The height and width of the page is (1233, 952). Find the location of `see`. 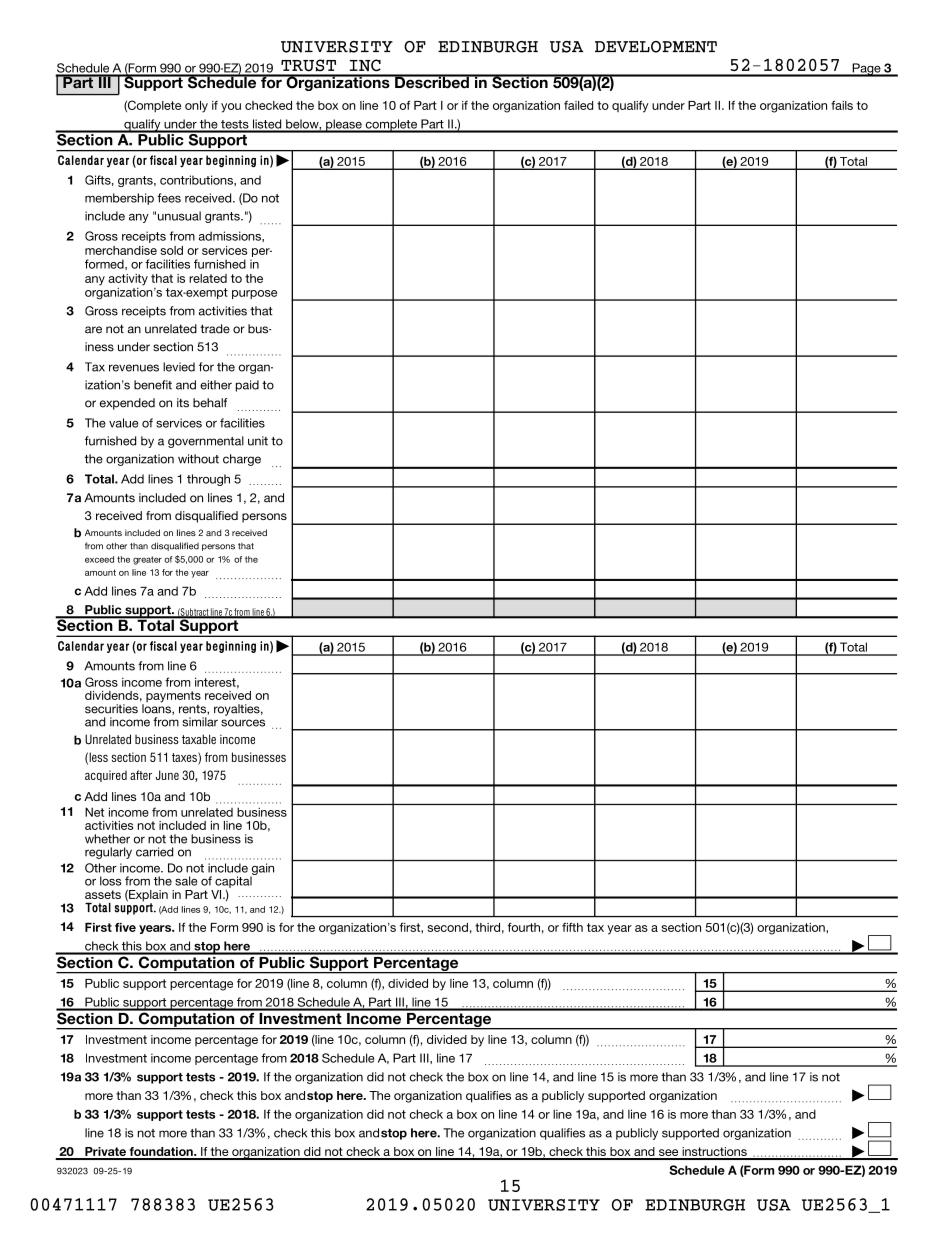

see is located at coordinates (669, 1154).
